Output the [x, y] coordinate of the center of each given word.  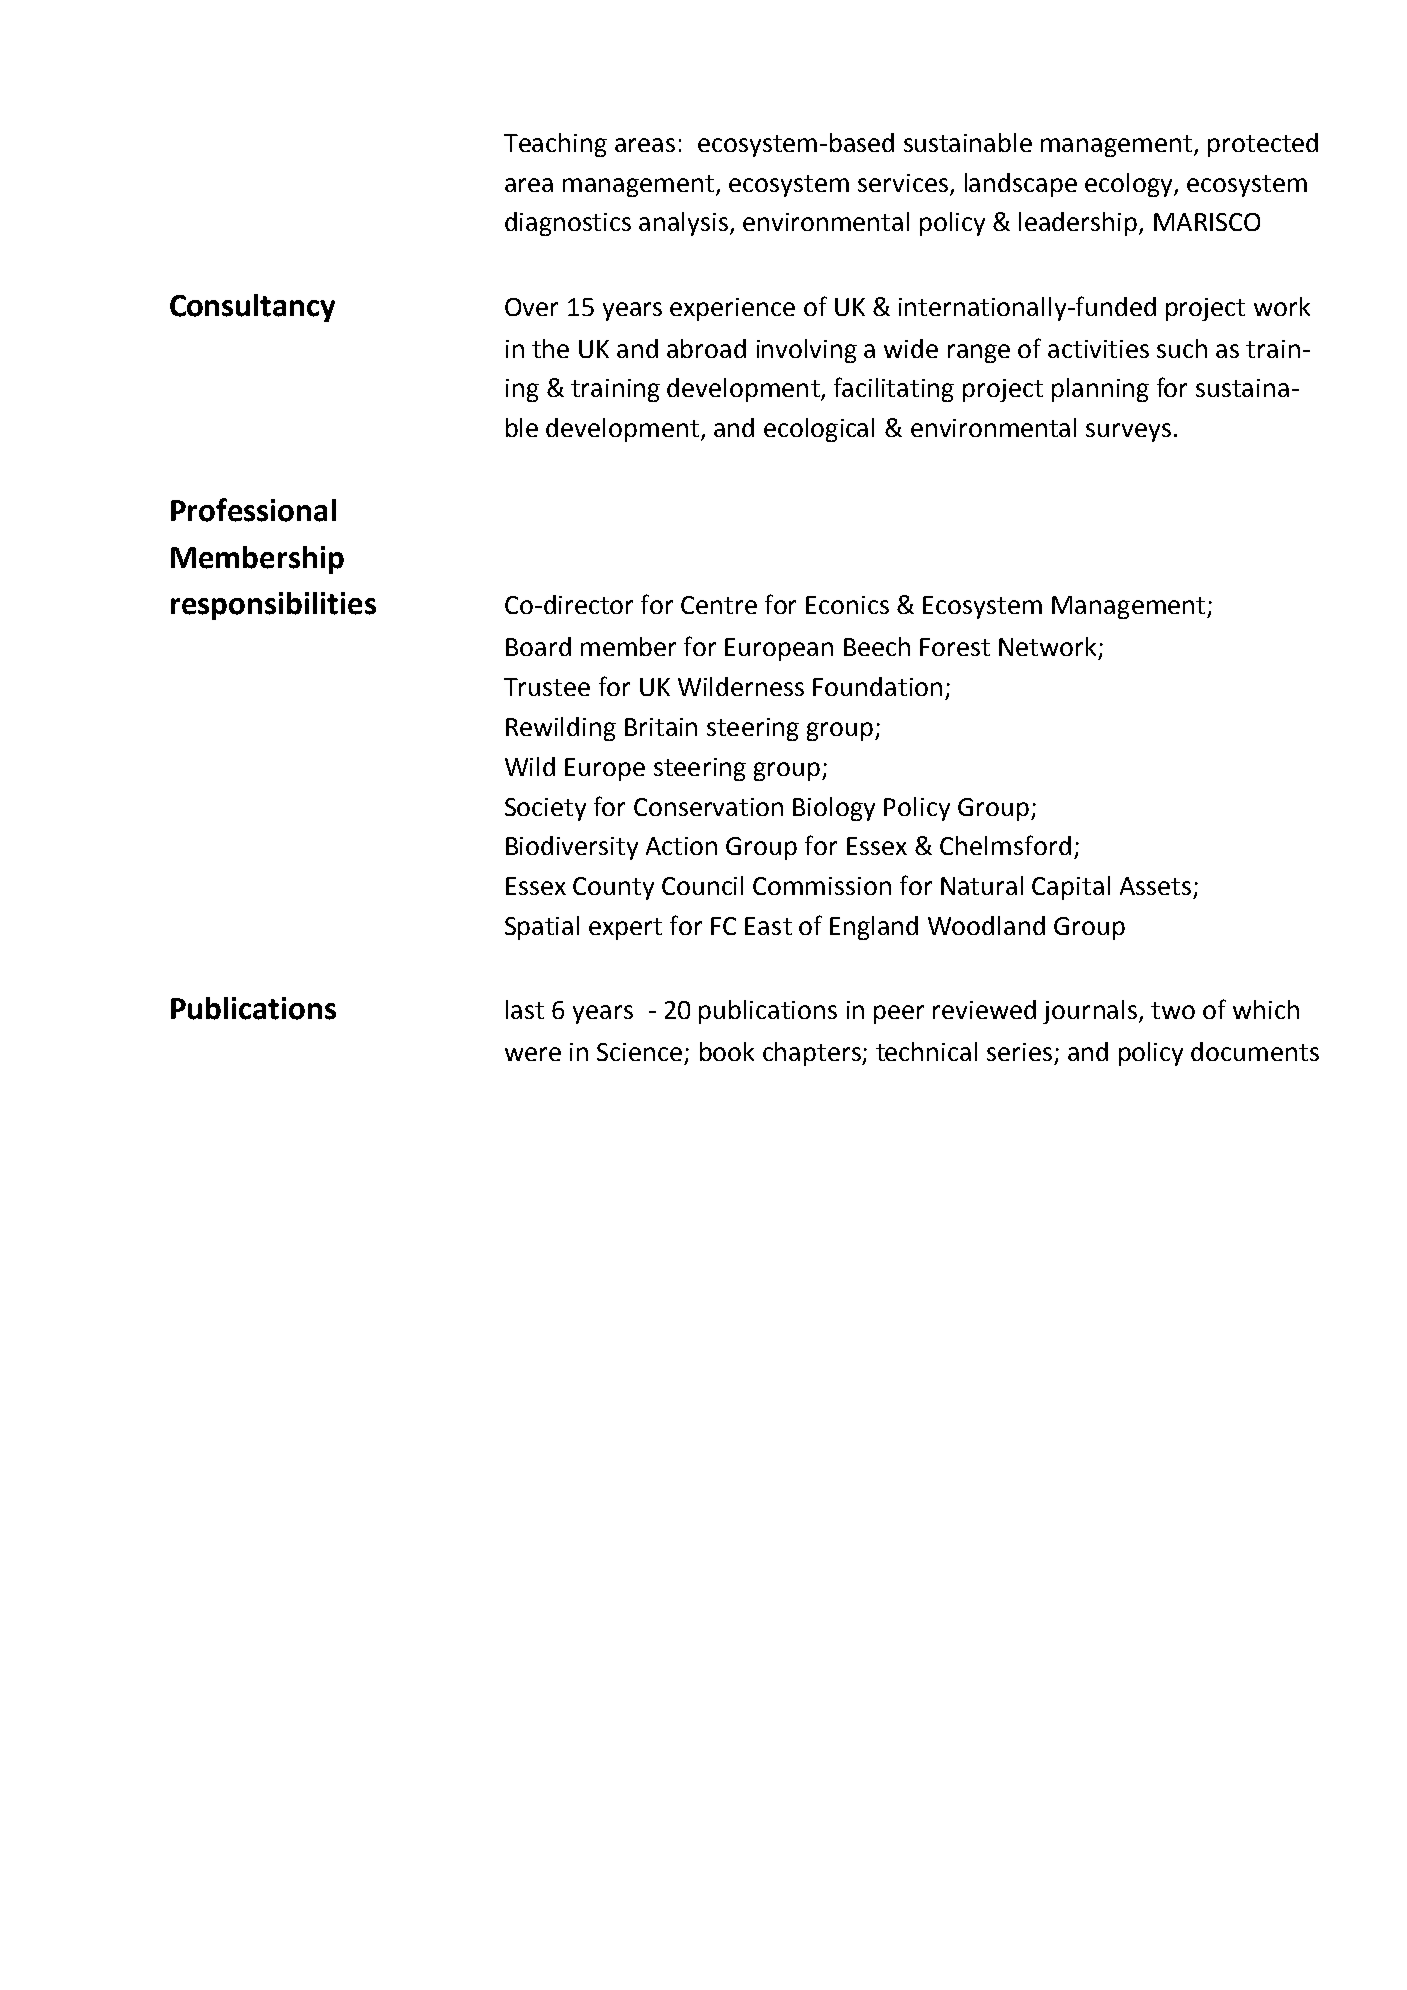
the [550, 348]
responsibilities [273, 606]
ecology [1130, 185]
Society [545, 809]
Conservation [708, 807]
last [525, 1009]
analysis [685, 224]
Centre [719, 605]
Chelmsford [1005, 845]
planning [1100, 390]
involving [807, 351]
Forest [955, 647]
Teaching [555, 145]
